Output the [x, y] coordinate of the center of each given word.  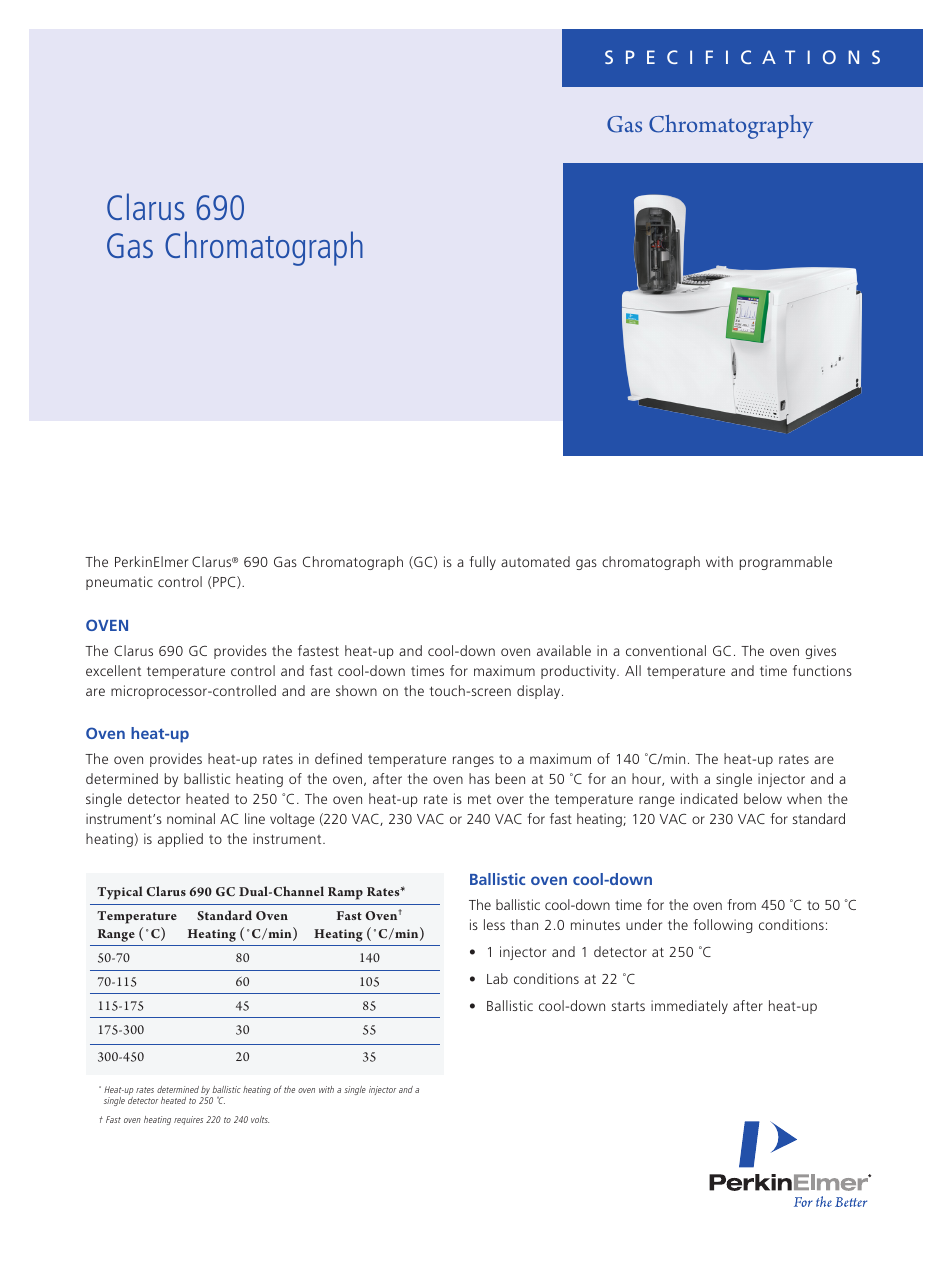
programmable [786, 563]
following [723, 926]
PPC [225, 582]
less [494, 924]
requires [188, 1120]
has [479, 778]
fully [483, 563]
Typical [120, 893]
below [763, 798]
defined [338, 758]
